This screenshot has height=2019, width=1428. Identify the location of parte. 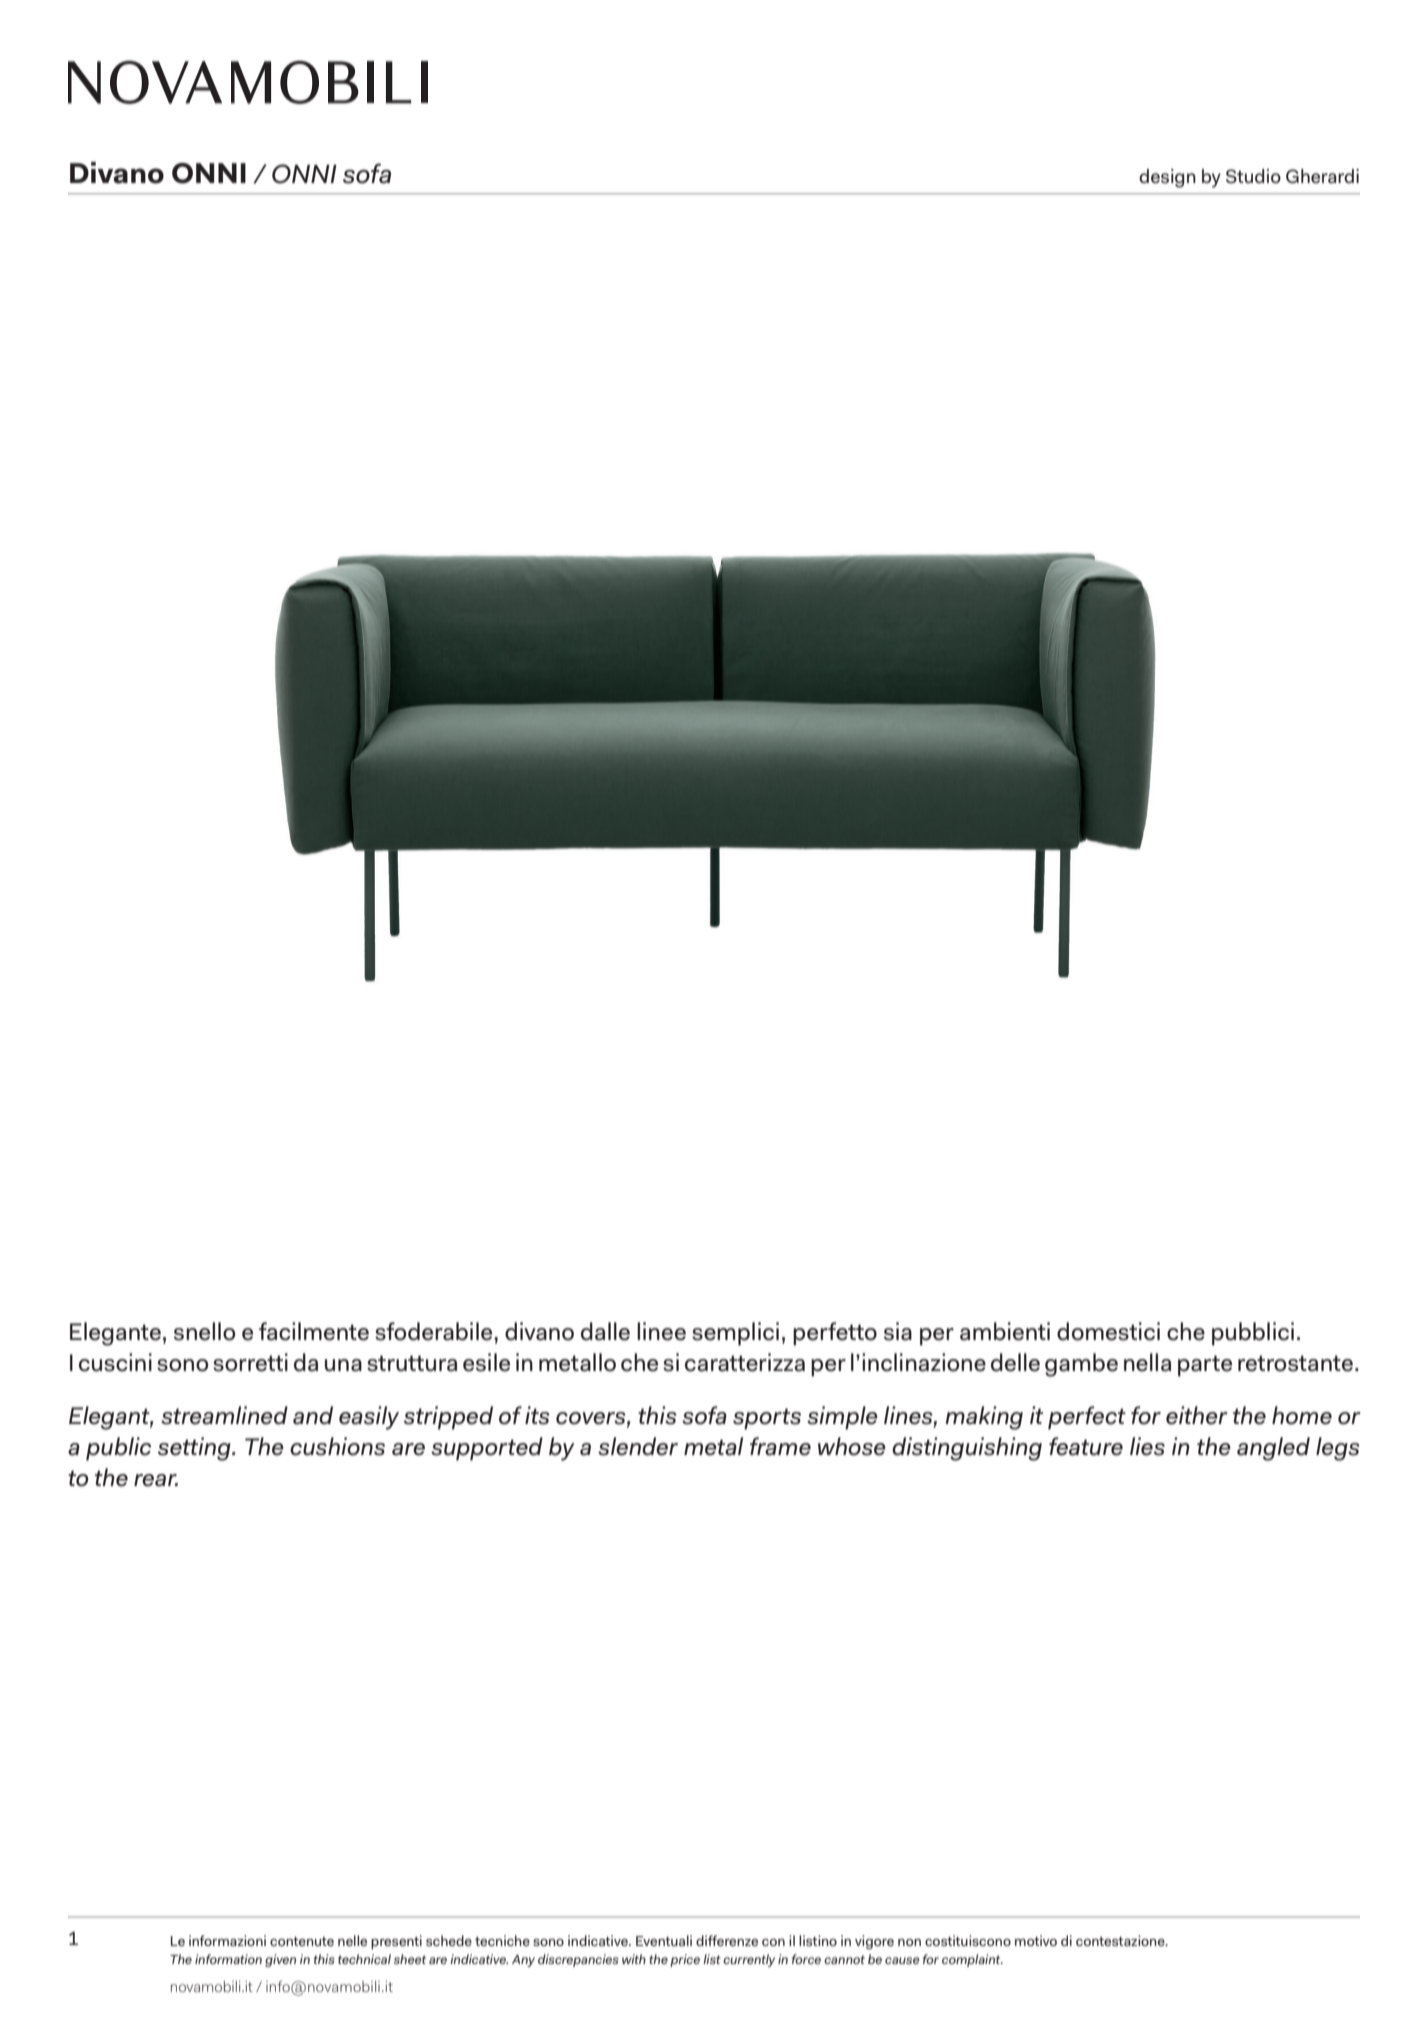
(1205, 1366).
